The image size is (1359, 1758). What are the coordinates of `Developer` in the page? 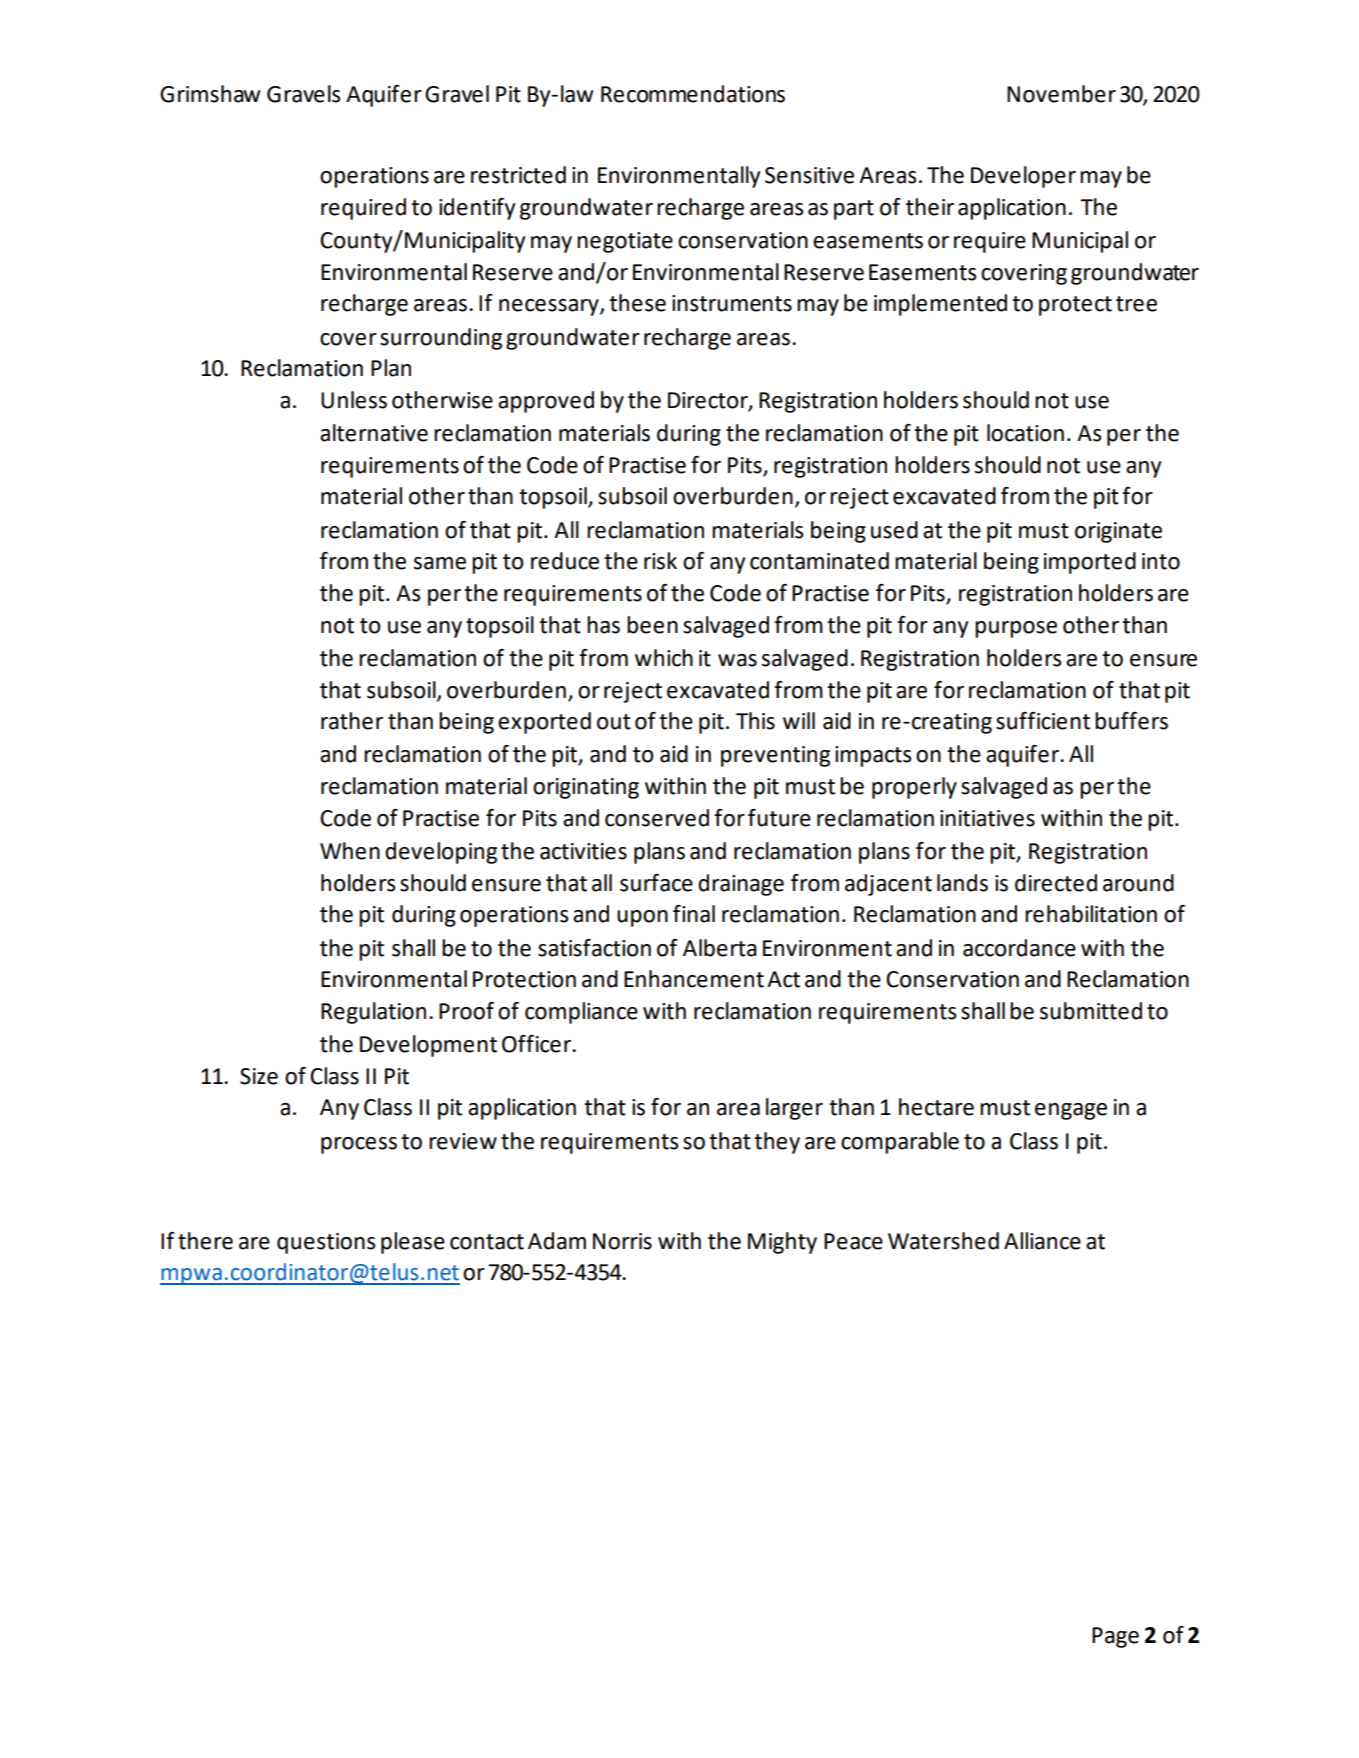 It's located at (1023, 177).
